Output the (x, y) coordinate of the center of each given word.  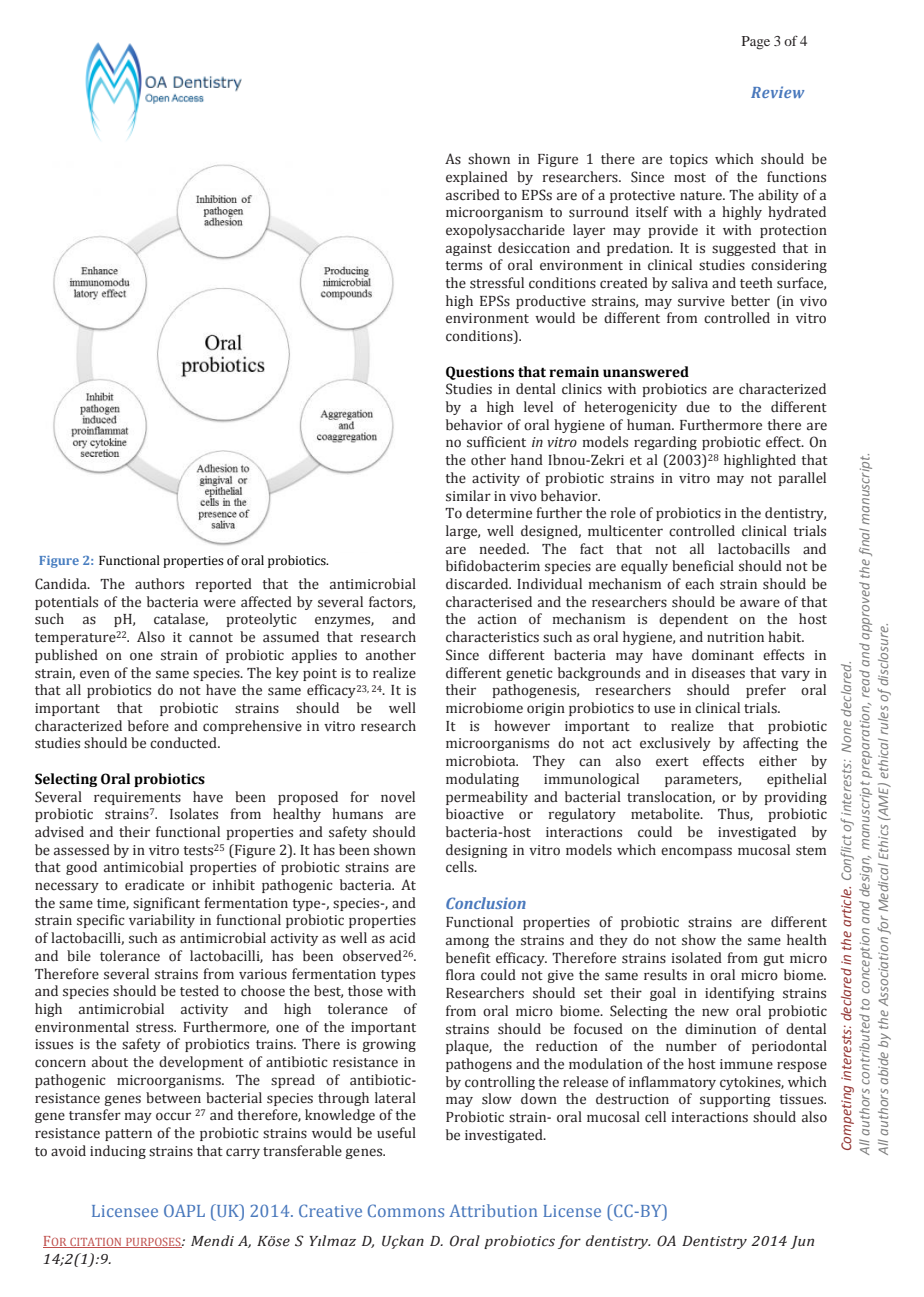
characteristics (492, 637)
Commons (406, 1210)
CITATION (96, 1243)
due (698, 407)
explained (477, 178)
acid (403, 938)
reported (224, 585)
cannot (211, 638)
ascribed (473, 195)
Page (756, 43)
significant (166, 904)
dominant (723, 655)
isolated (697, 958)
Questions (480, 373)
